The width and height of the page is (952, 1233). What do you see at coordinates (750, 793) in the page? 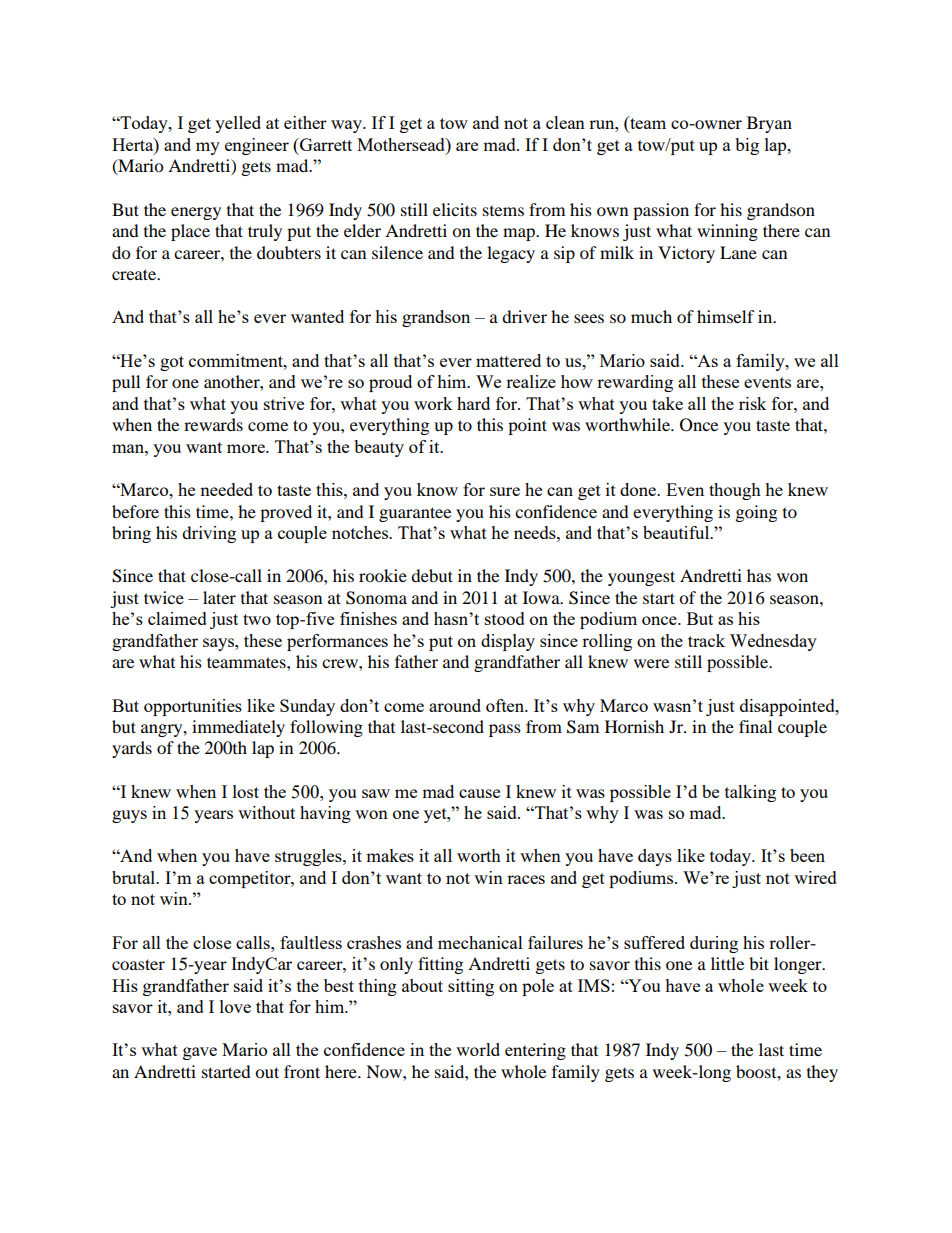
I see `talking` at bounding box center [750, 793].
